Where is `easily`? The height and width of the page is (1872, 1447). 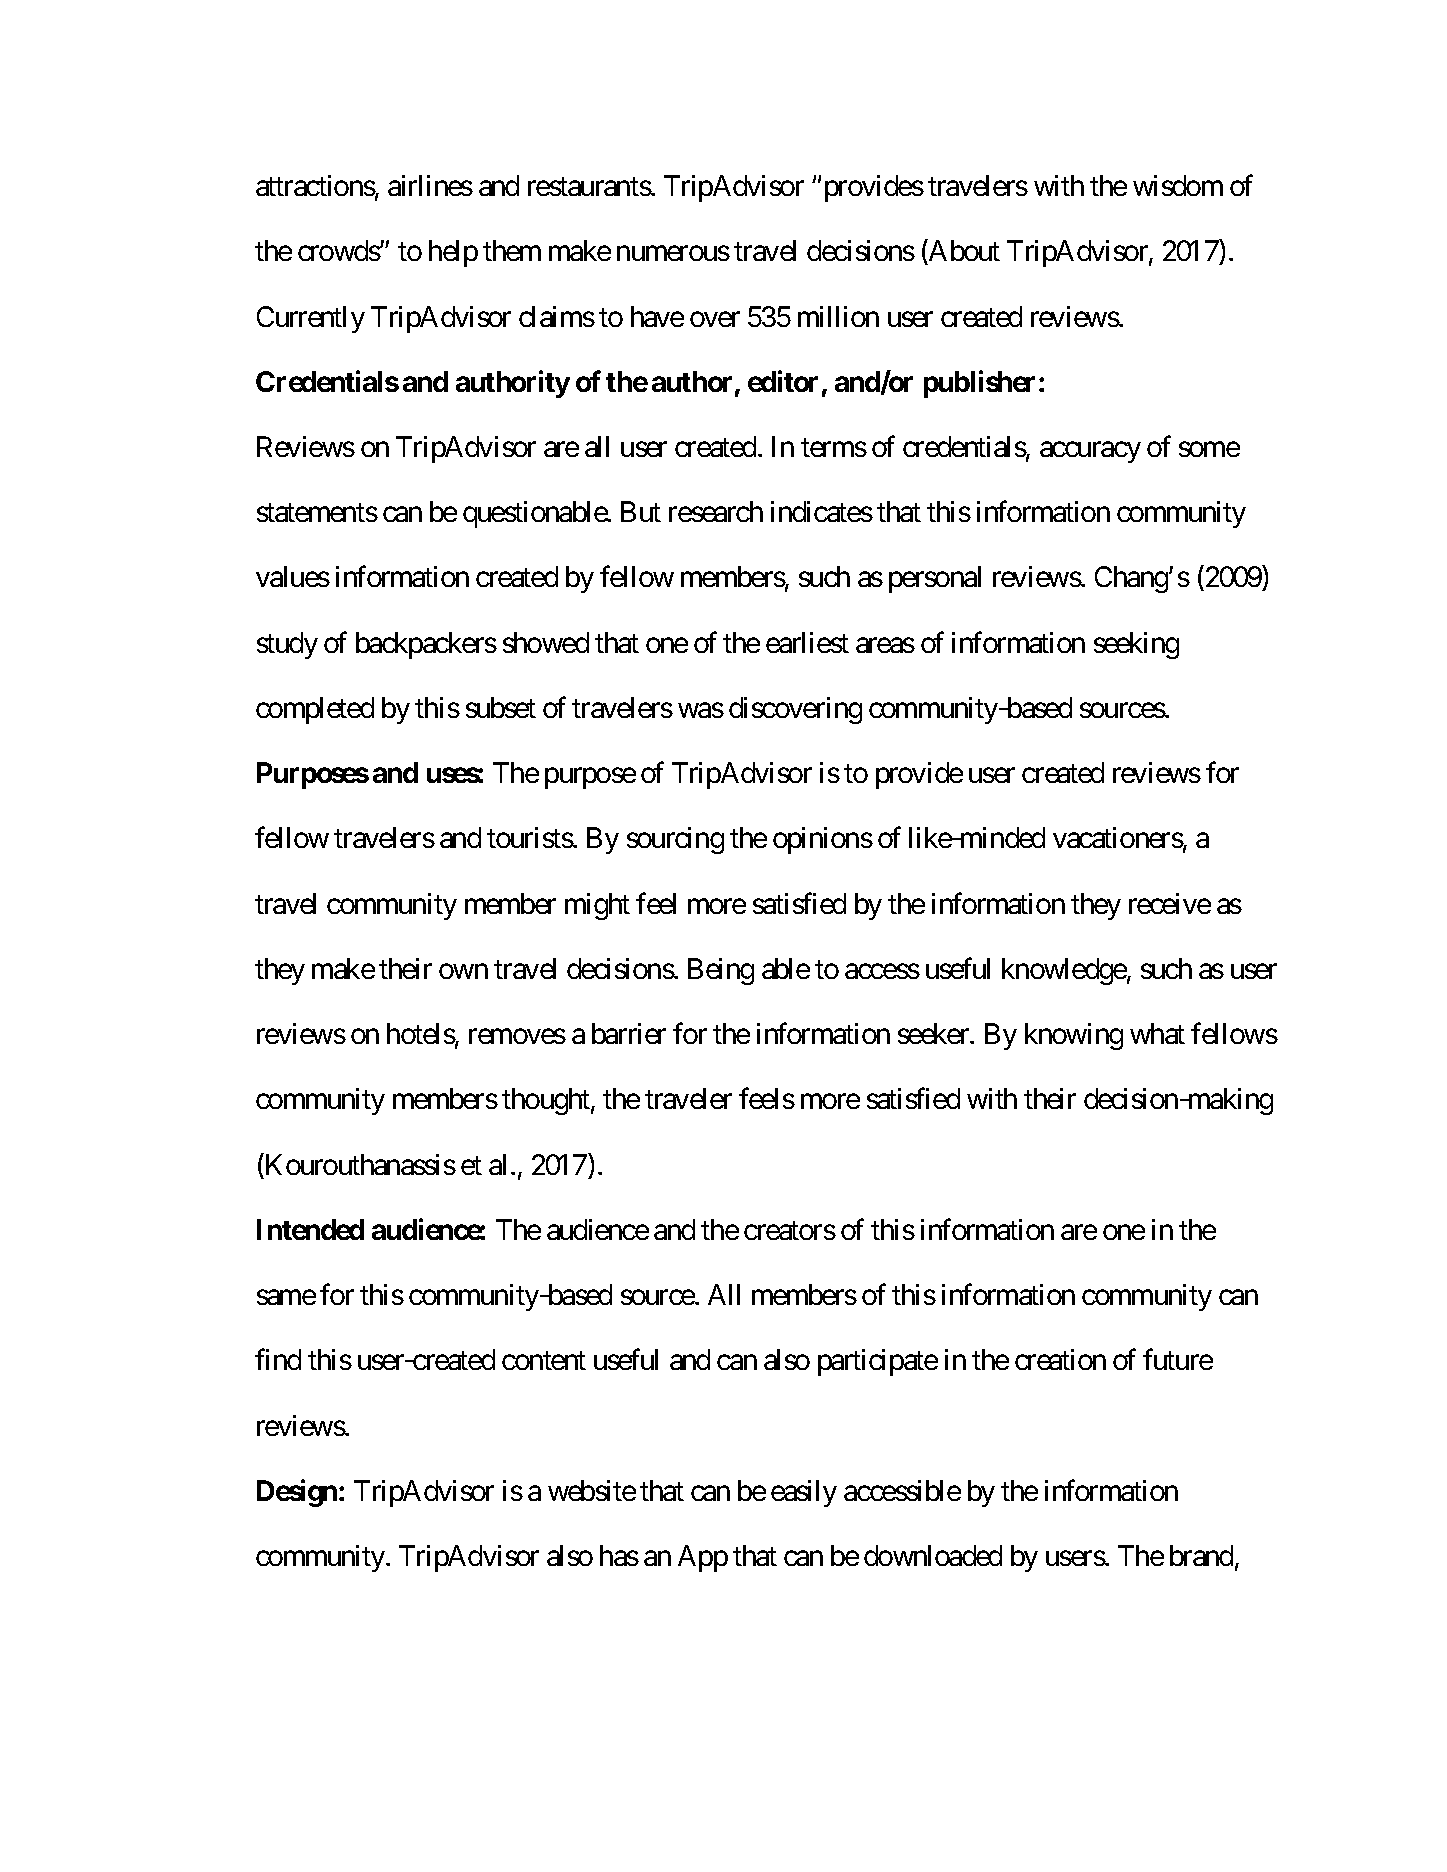 easily is located at coordinates (804, 1493).
